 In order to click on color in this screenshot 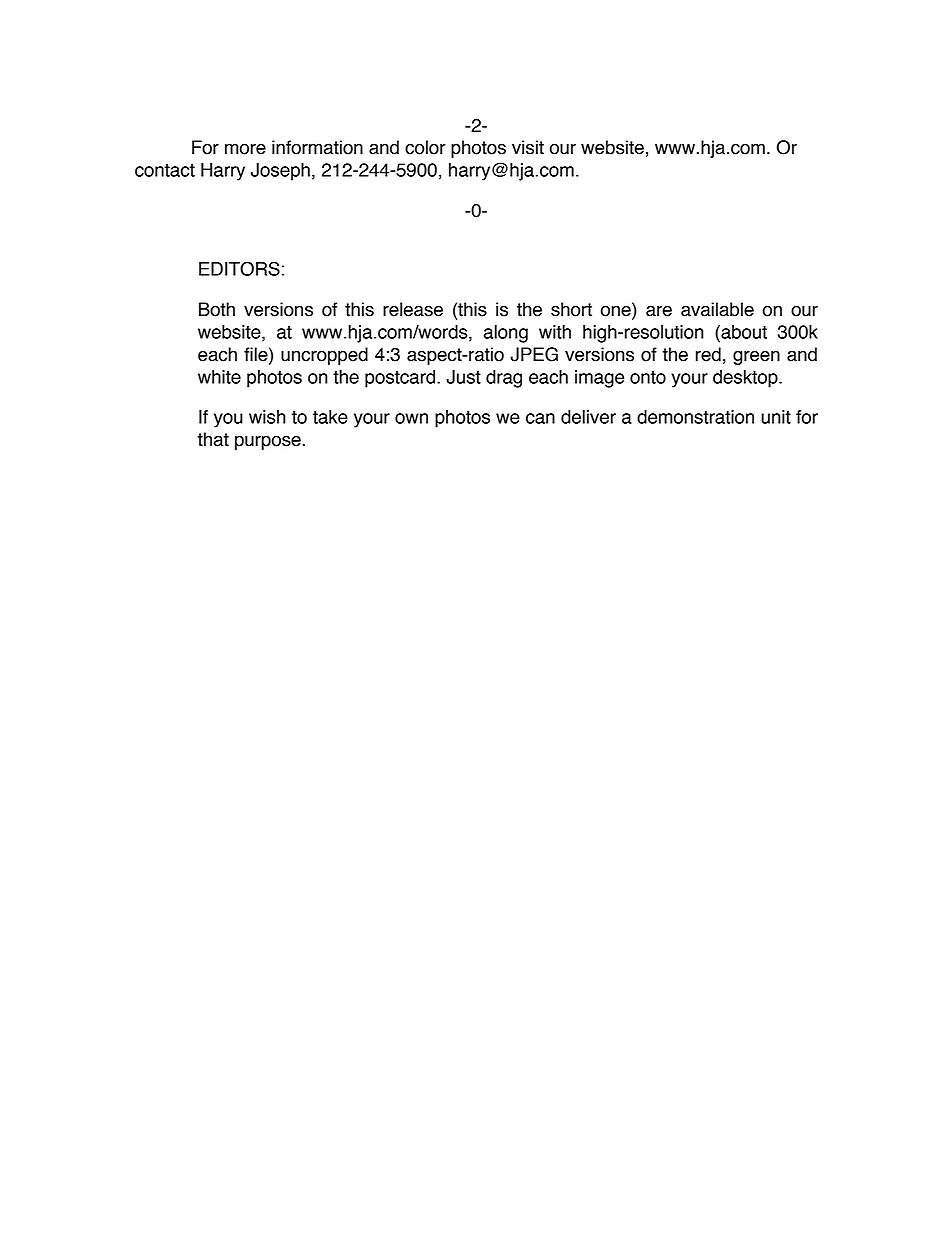, I will do `click(425, 147)`.
